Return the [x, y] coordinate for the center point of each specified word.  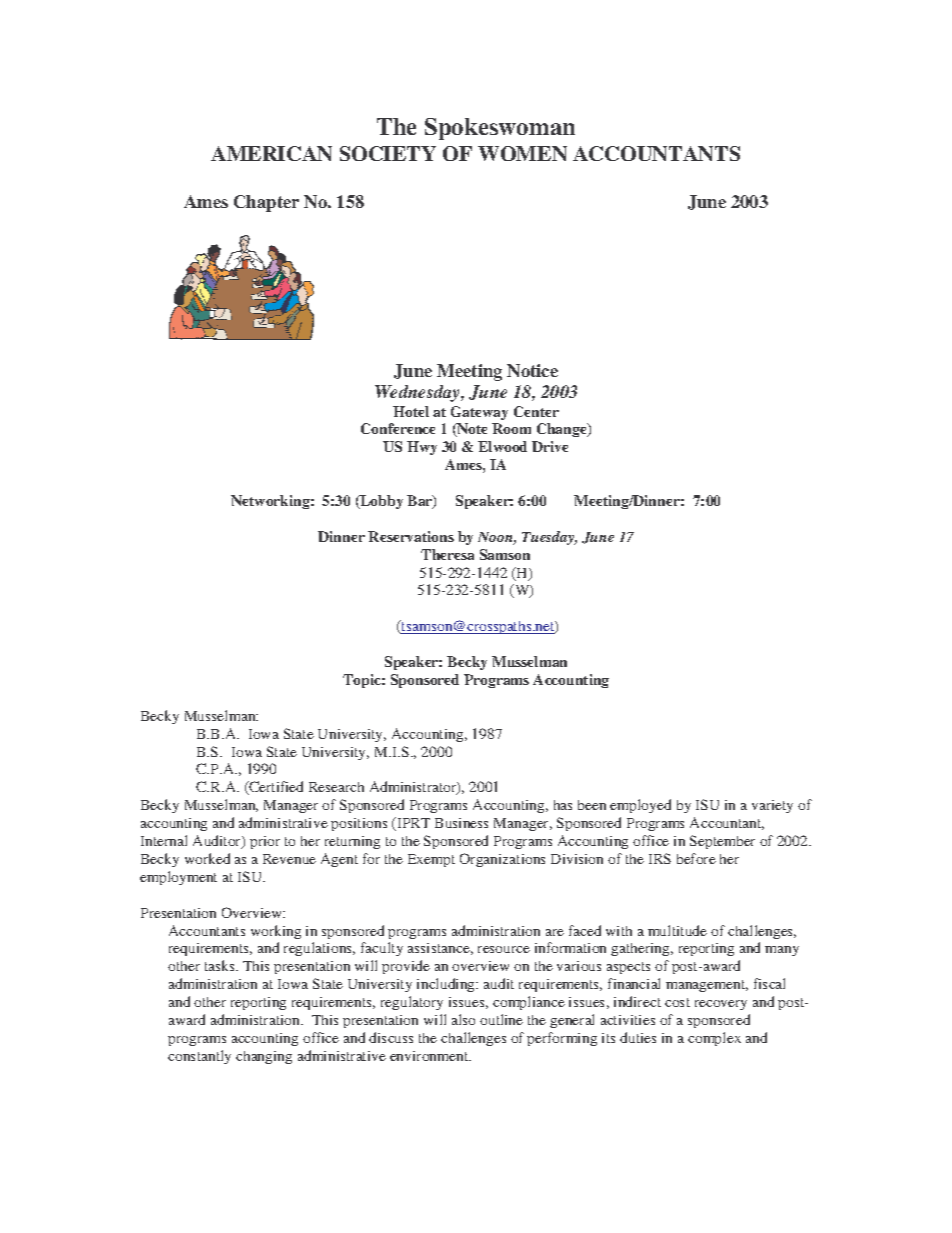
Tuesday [549, 538]
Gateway [479, 413]
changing [264, 1057]
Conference [398, 428]
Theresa [447, 554]
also [463, 1019]
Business [461, 823]
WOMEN [522, 153]
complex [714, 1039]
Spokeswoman [500, 129]
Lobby [380, 502]
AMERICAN [271, 153]
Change [563, 430]
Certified [275, 788]
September [722, 842]
